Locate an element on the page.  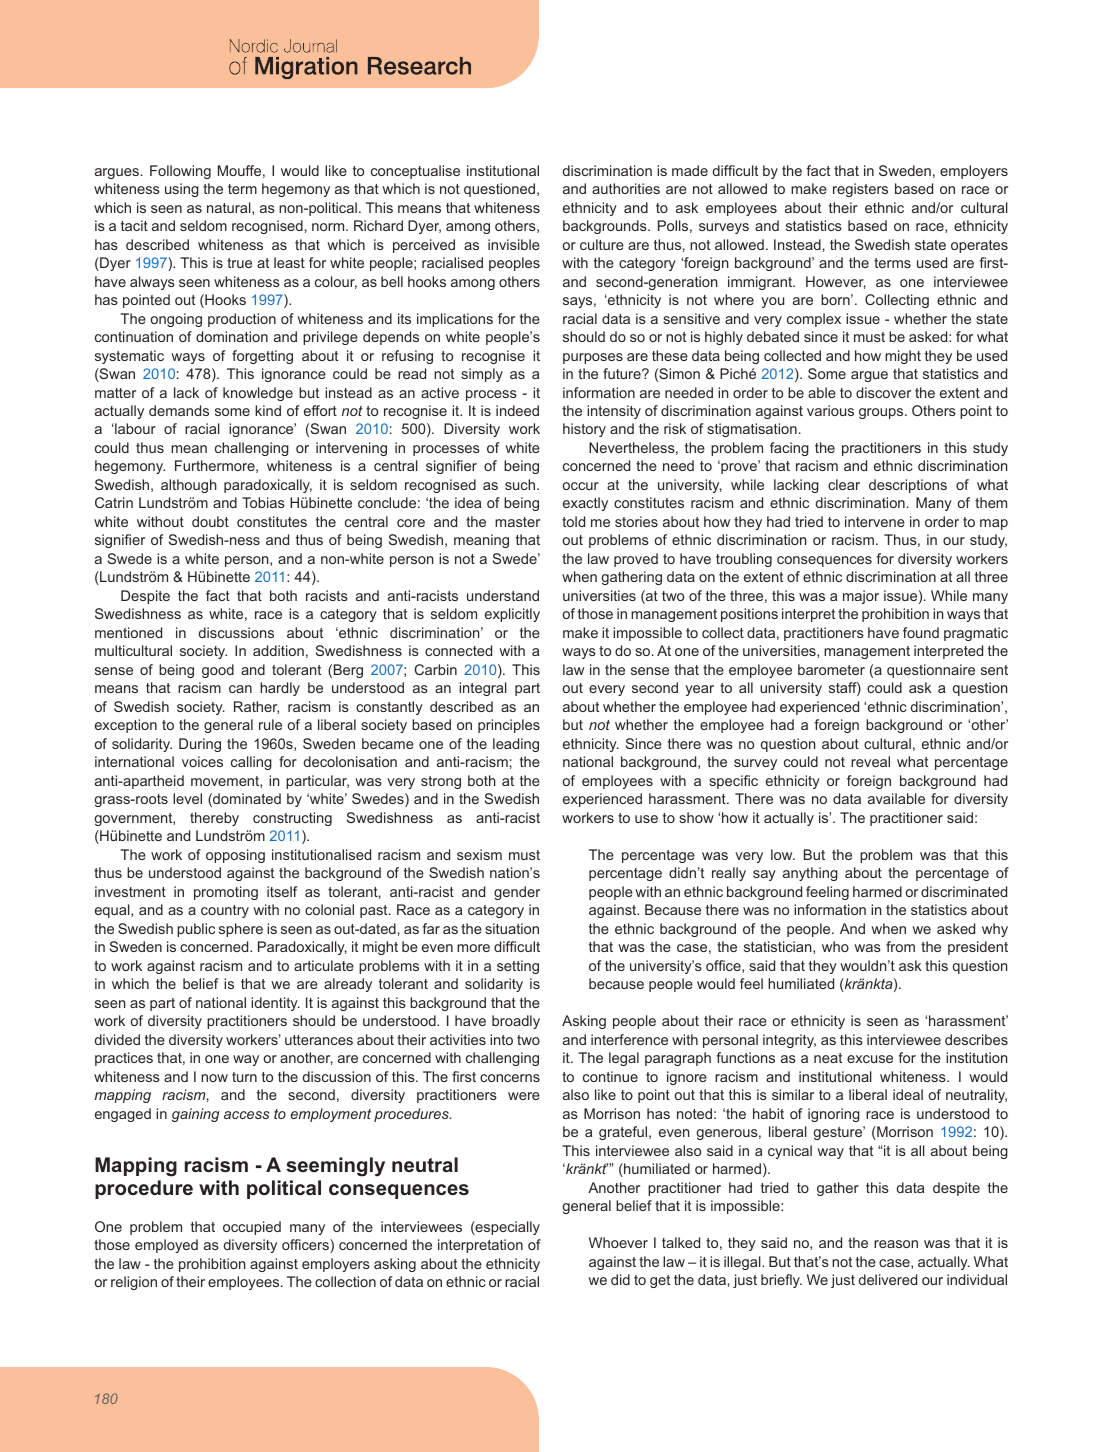
authorities is located at coordinates (626, 188).
